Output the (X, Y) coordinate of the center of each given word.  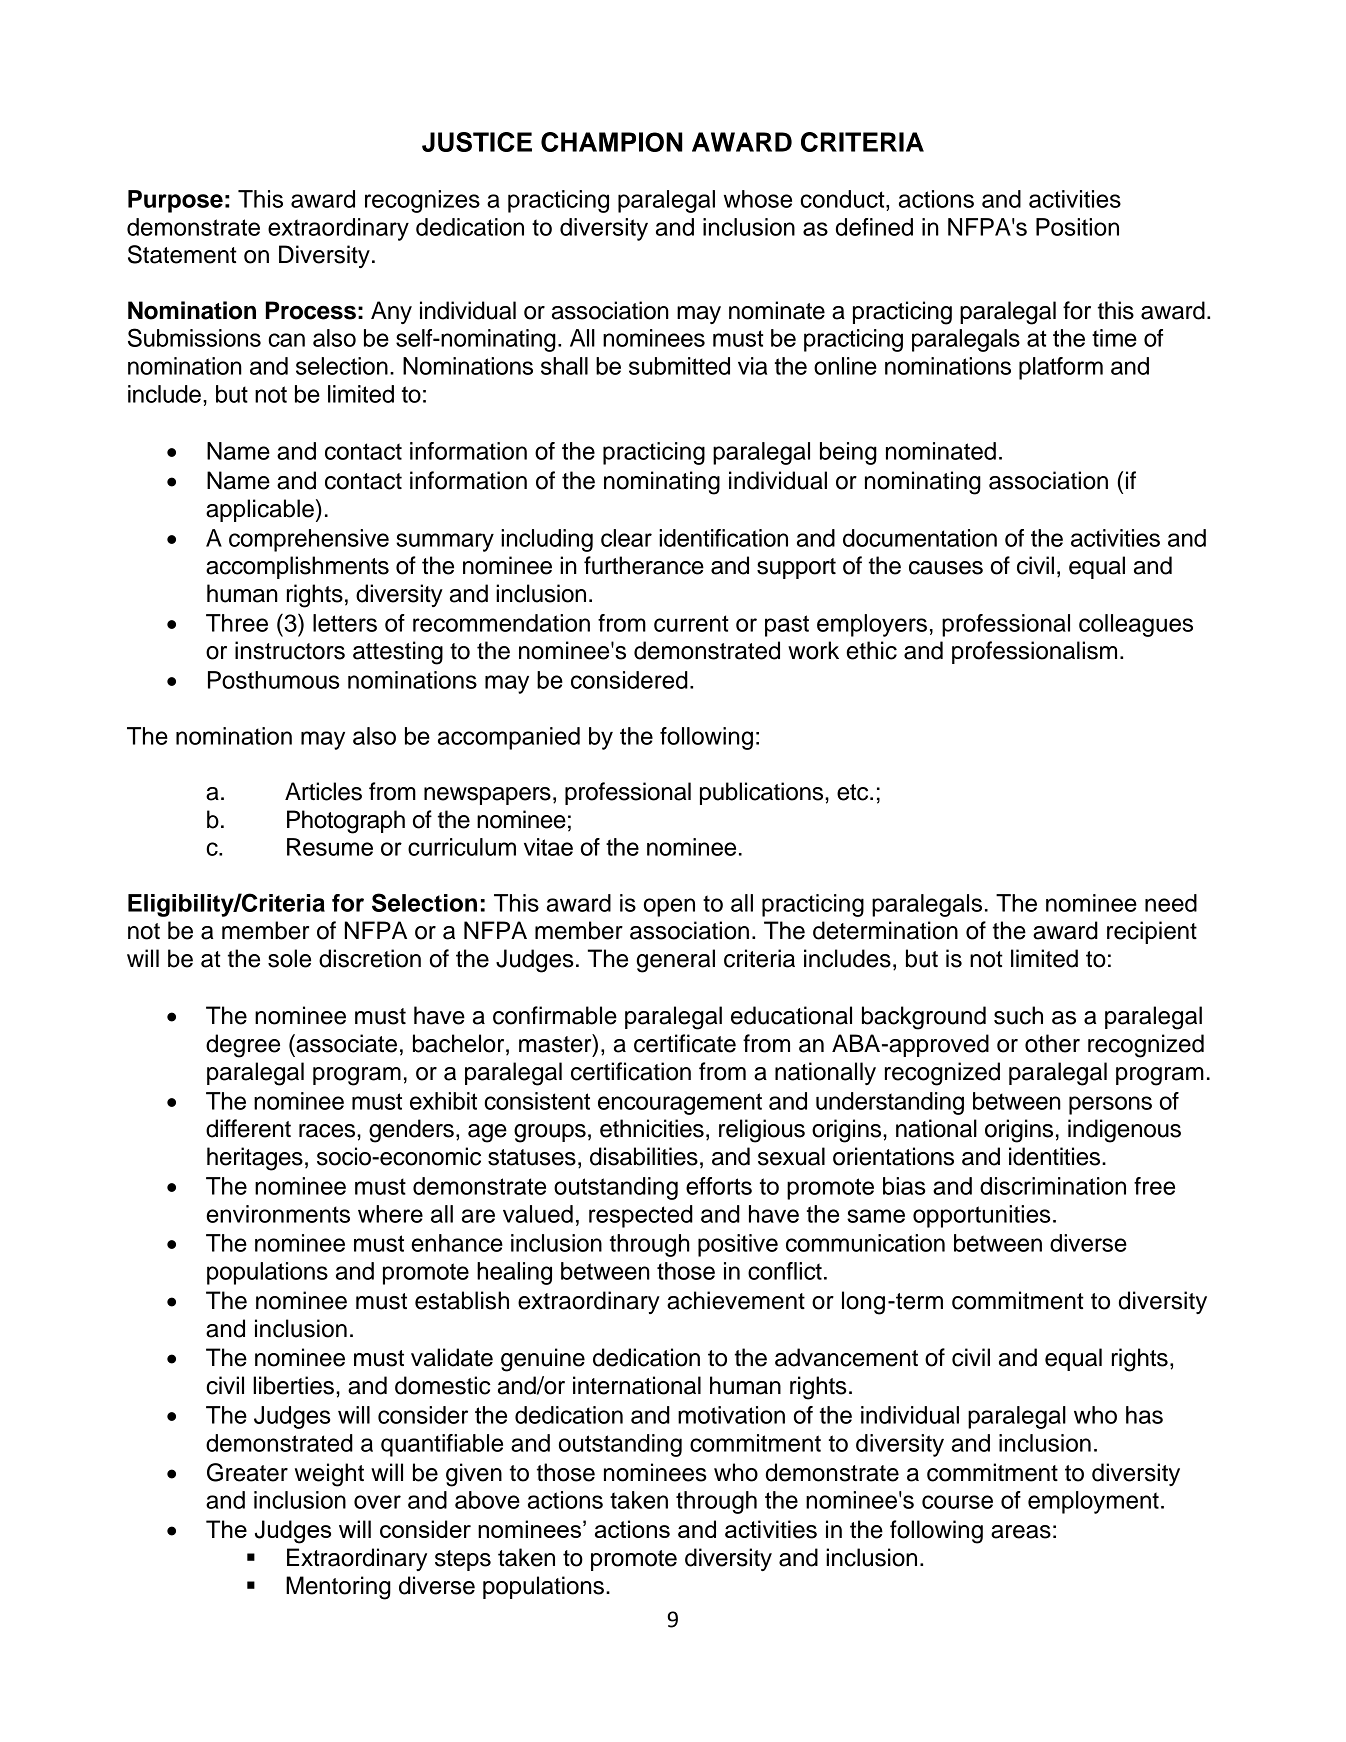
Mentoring (338, 1588)
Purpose (175, 201)
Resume (330, 847)
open (669, 907)
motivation (731, 1415)
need (1171, 903)
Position (1077, 227)
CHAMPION (612, 142)
